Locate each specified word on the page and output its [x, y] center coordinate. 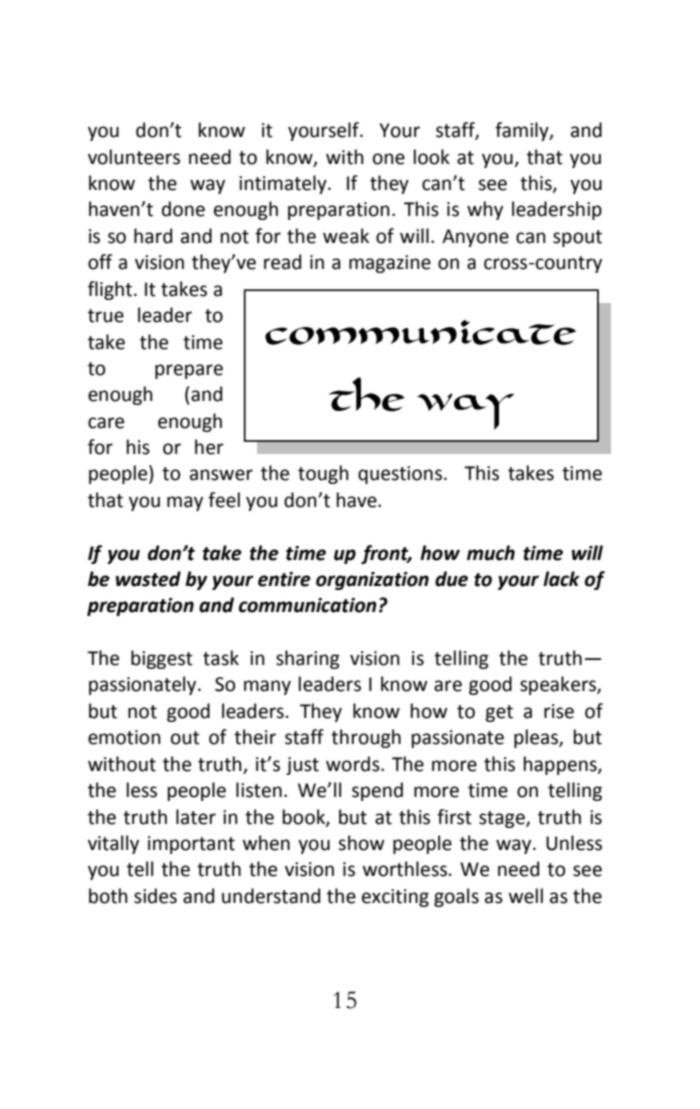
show [361, 843]
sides [155, 896]
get [499, 713]
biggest [162, 659]
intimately [284, 184]
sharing [308, 659]
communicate [420, 332]
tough [323, 474]
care [106, 423]
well [526, 896]
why [485, 210]
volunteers [134, 157]
